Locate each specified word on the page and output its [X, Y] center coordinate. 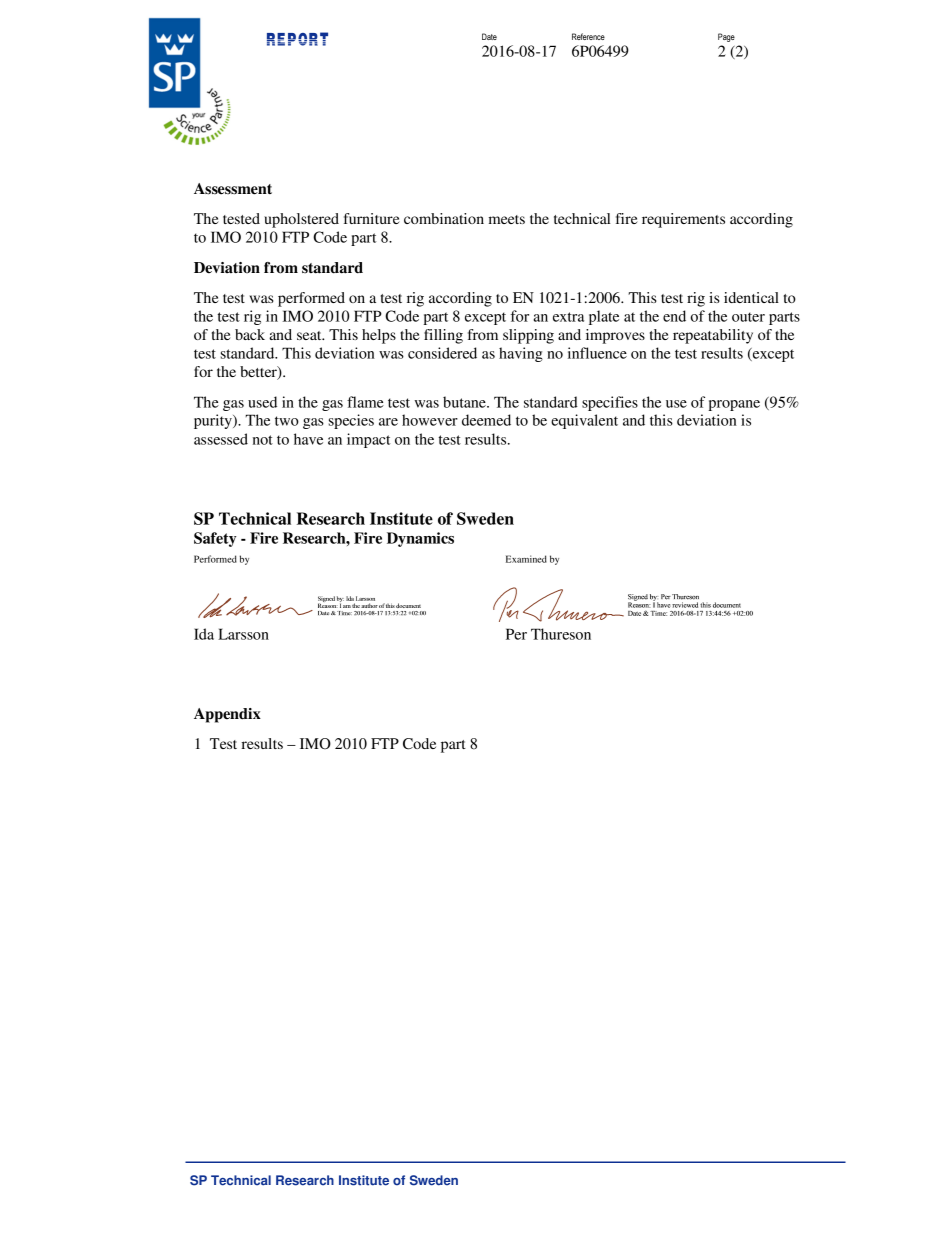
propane [734, 405]
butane [465, 402]
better [259, 373]
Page [726, 37]
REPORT [297, 39]
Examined [526, 559]
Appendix [227, 715]
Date [489, 36]
